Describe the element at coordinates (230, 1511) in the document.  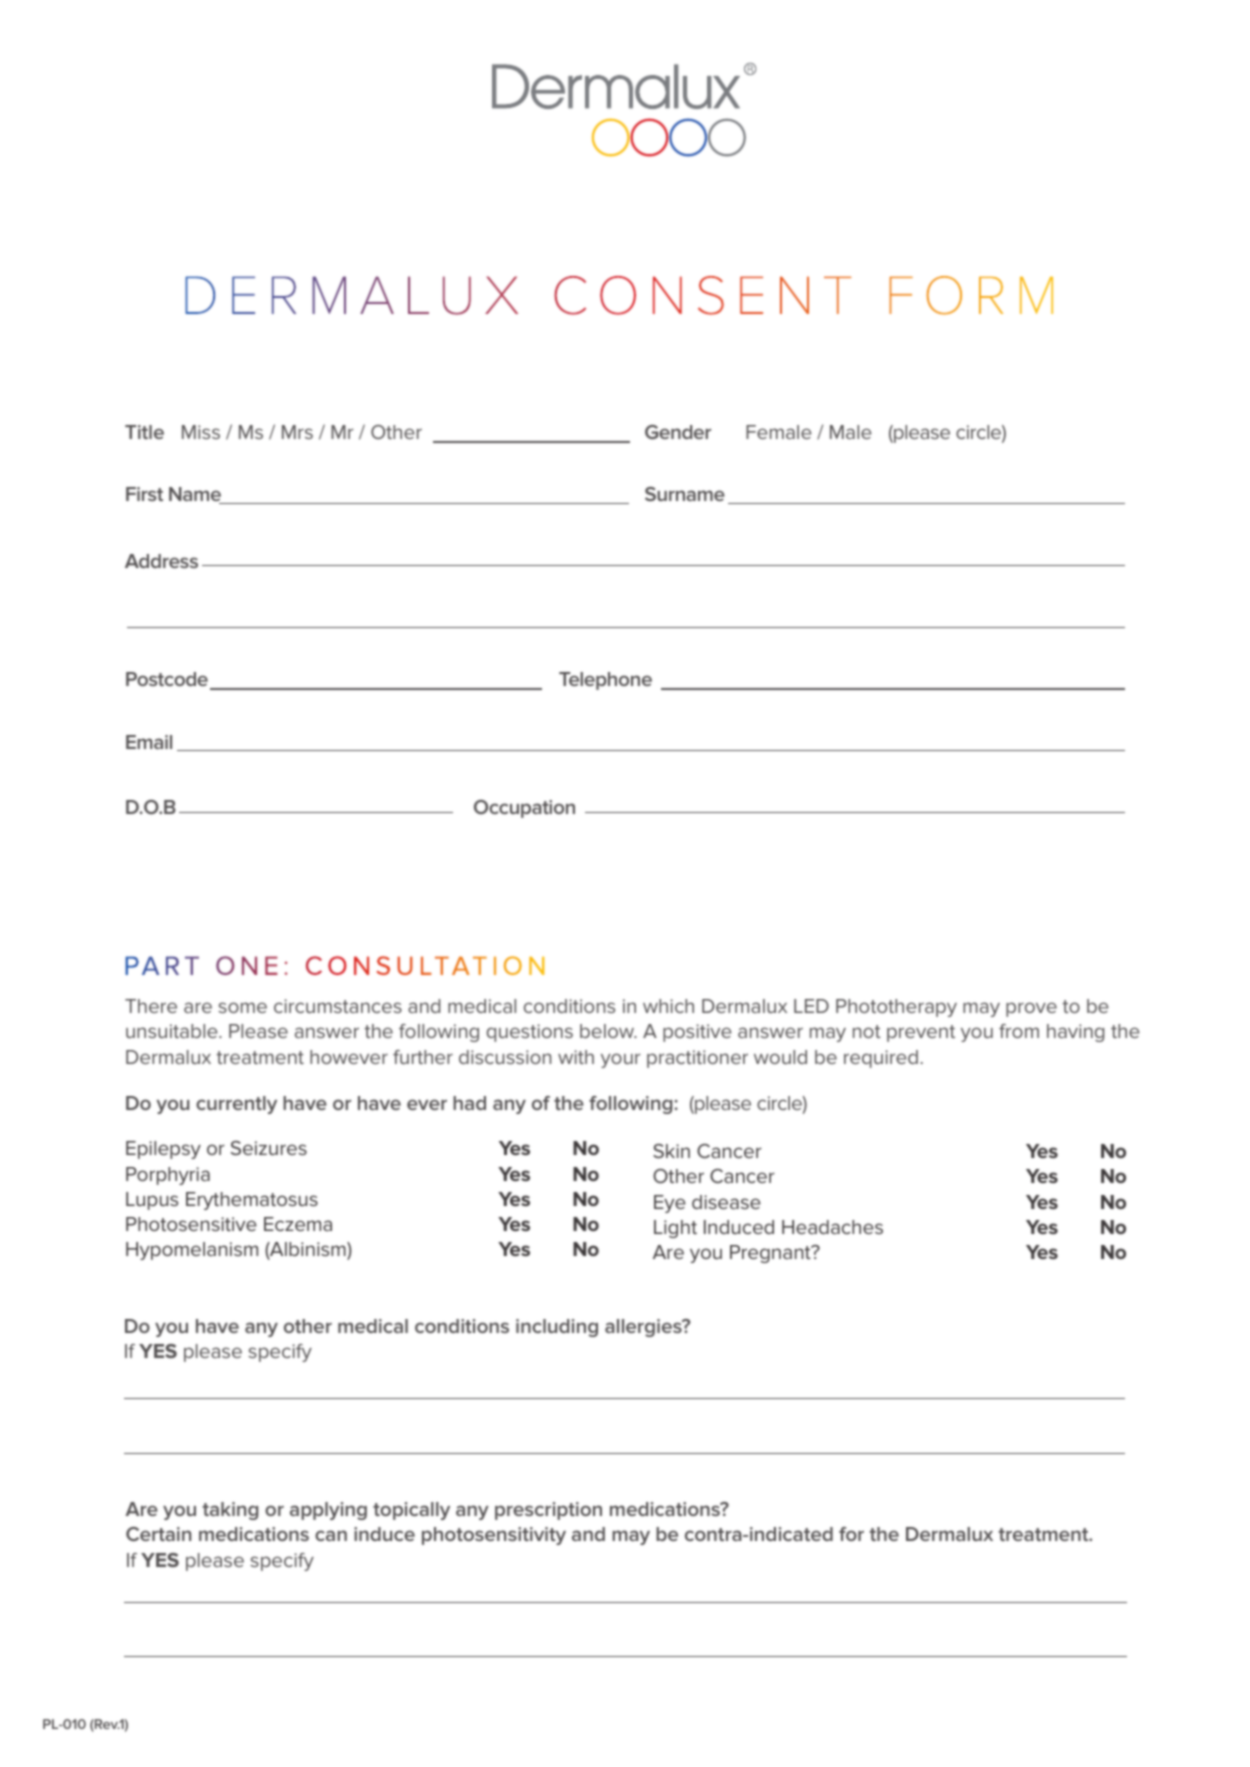
I see `taking` at that location.
